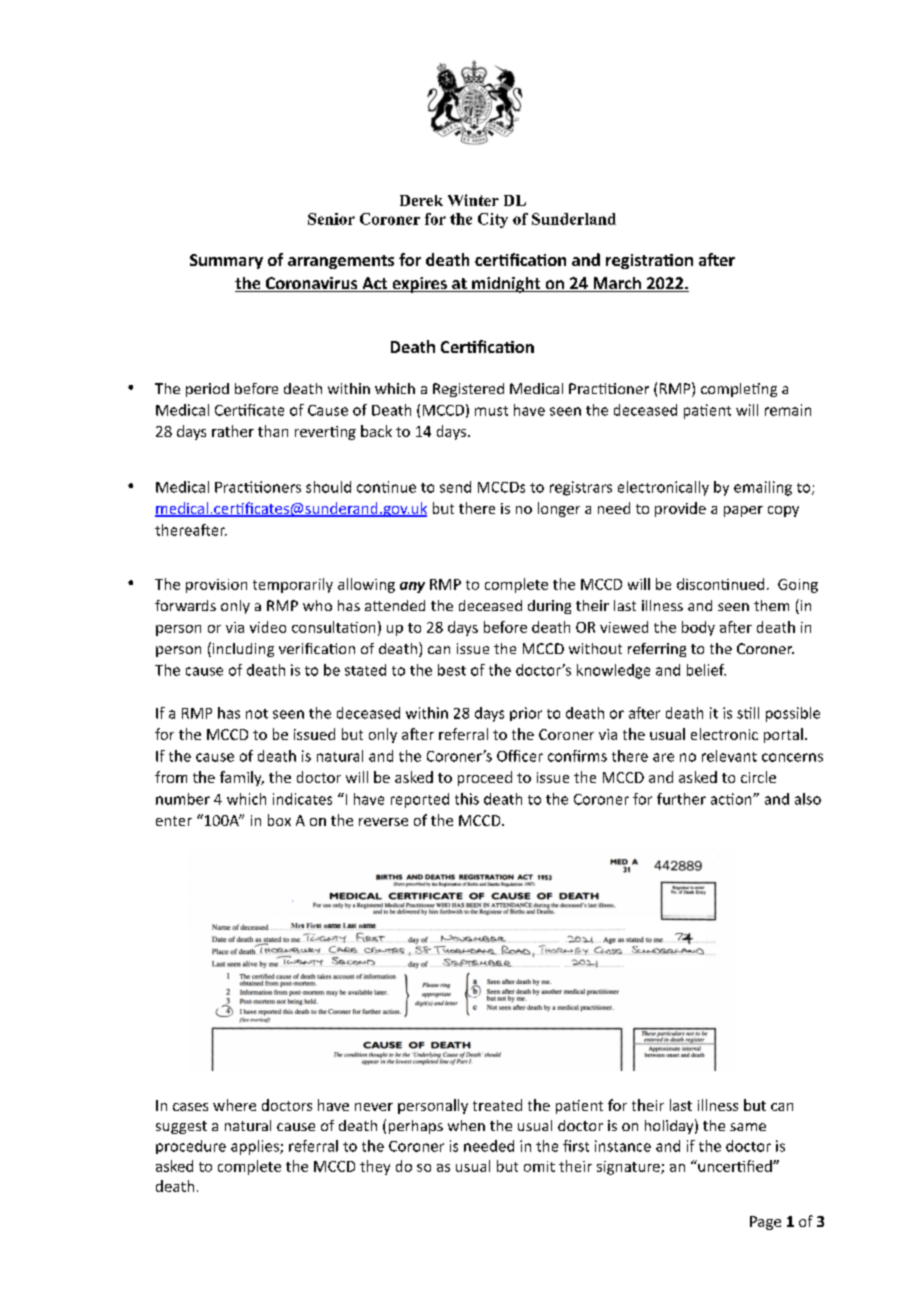  What do you see at coordinates (539, 1166) in the screenshot?
I see `omit` at bounding box center [539, 1166].
